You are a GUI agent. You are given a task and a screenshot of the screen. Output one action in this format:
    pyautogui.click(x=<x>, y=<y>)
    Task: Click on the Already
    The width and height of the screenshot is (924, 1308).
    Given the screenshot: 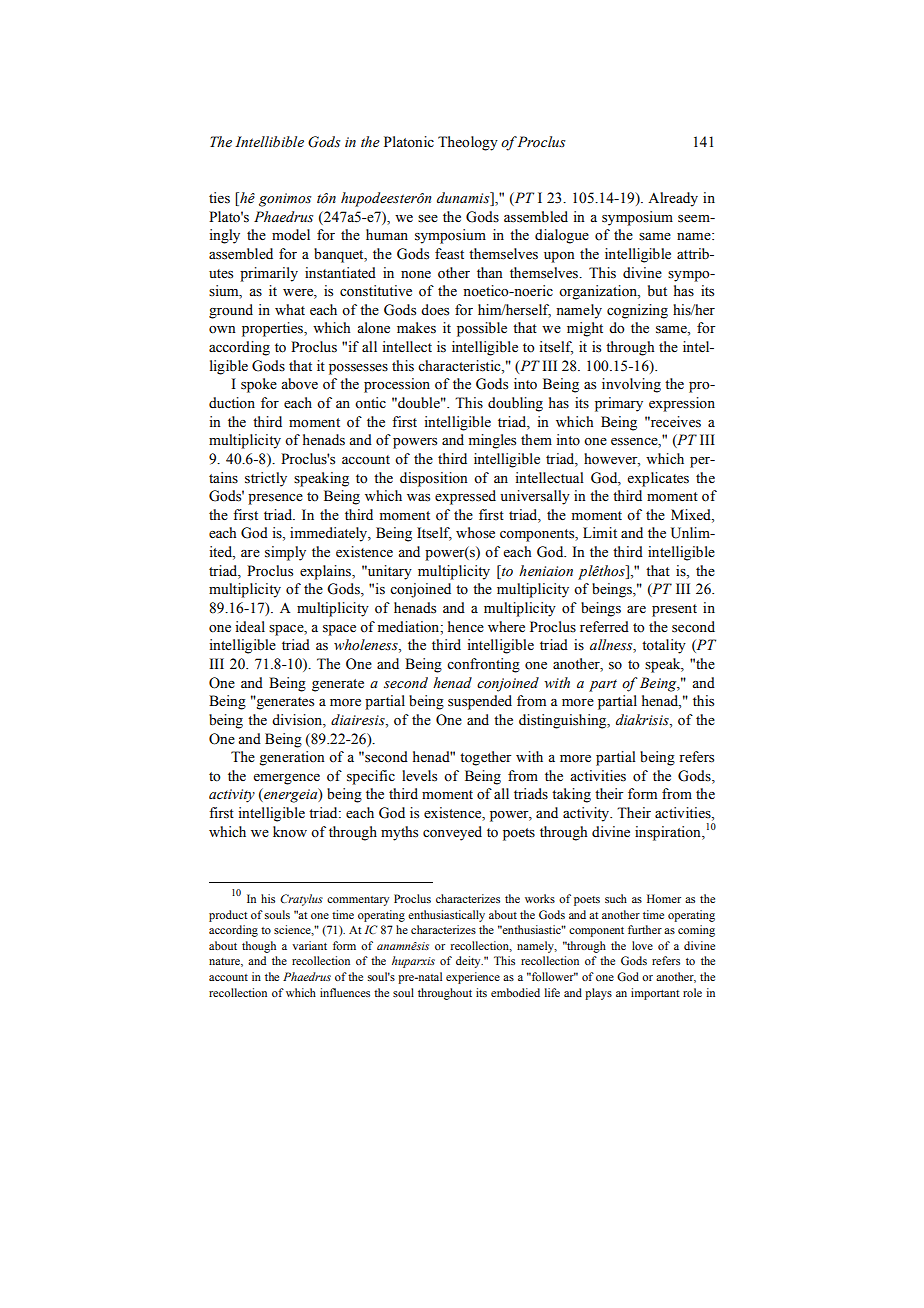 What is the action you would take?
    pyautogui.click(x=673, y=199)
